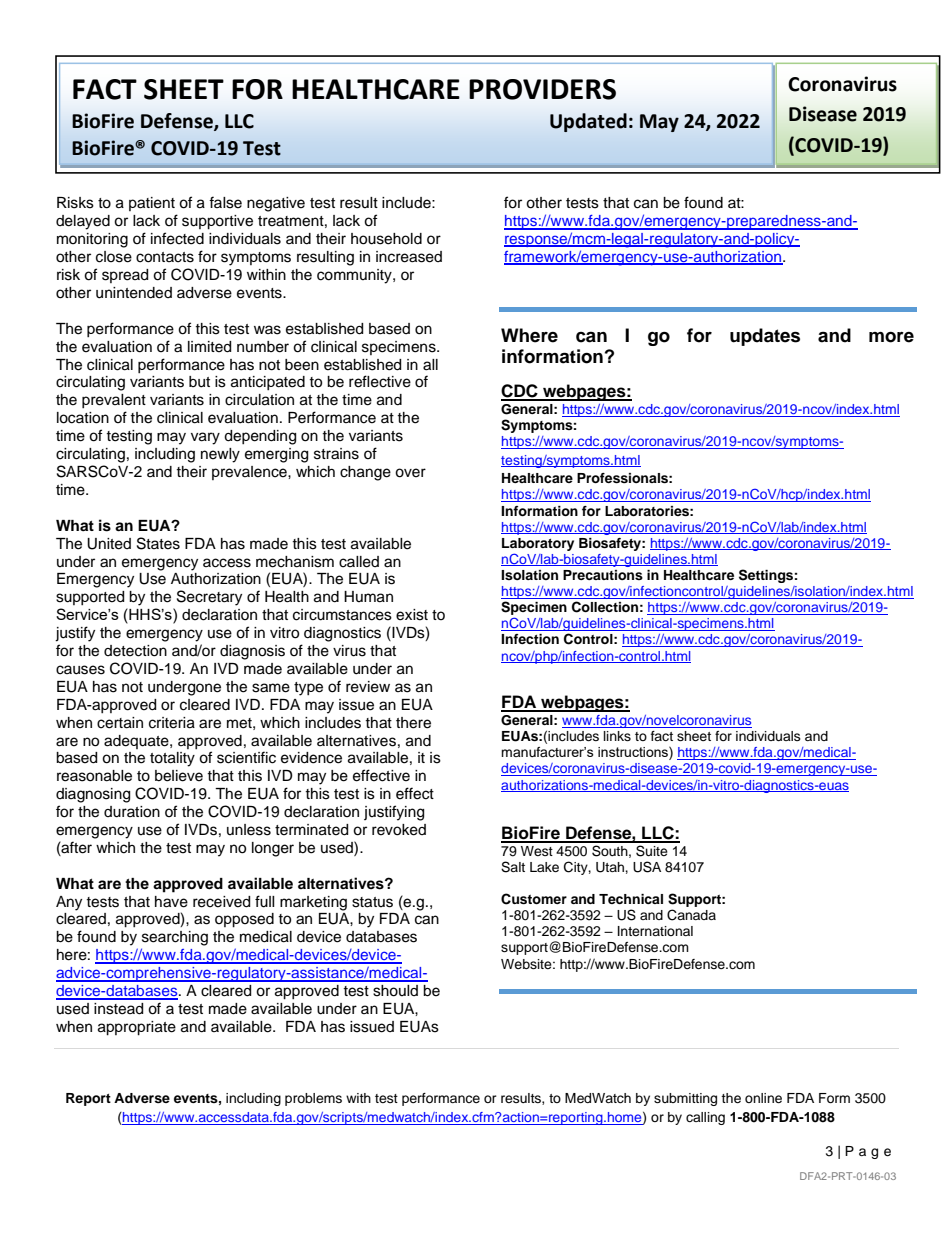  What do you see at coordinates (412, 615) in the screenshot?
I see `exist` at bounding box center [412, 615].
